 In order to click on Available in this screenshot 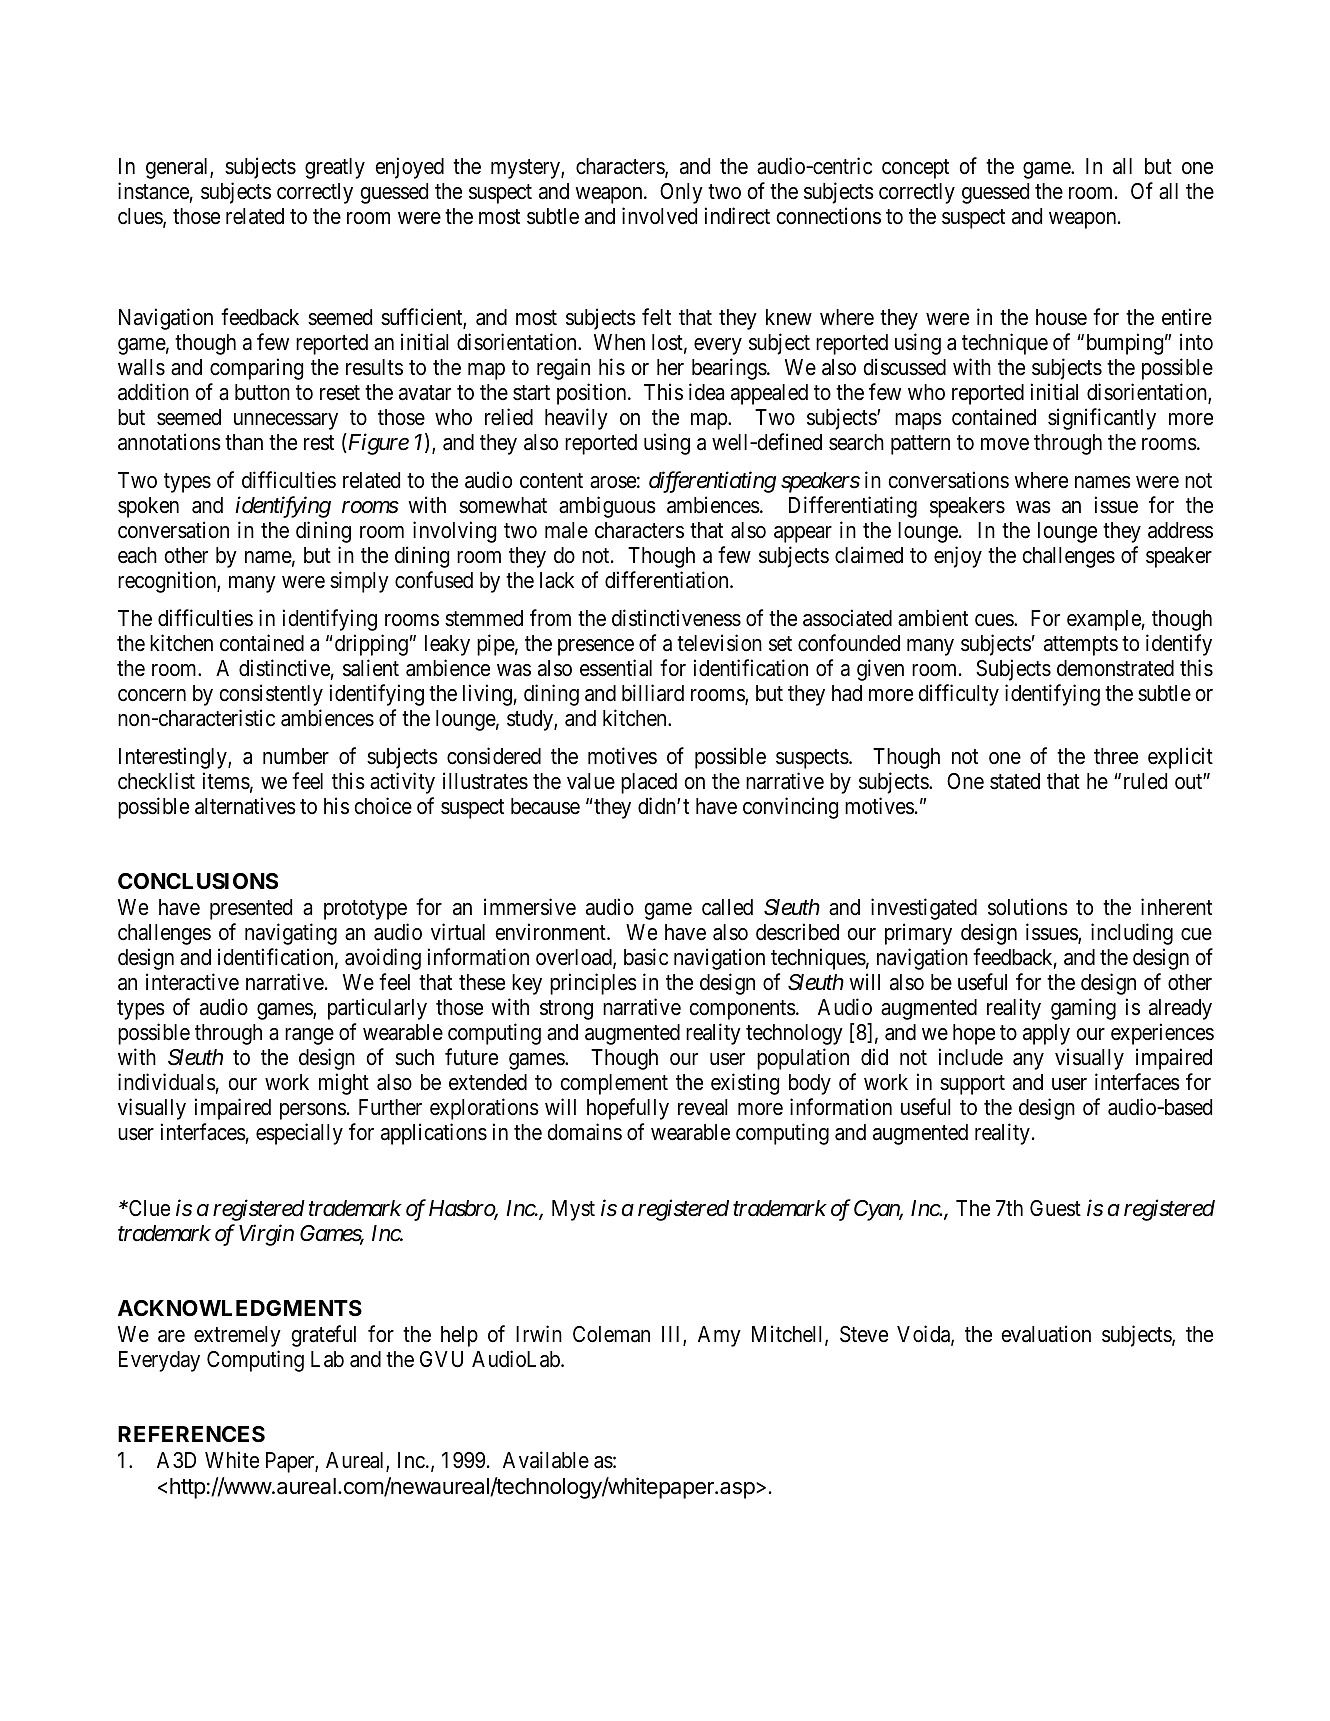, I will do `click(546, 1460)`.
